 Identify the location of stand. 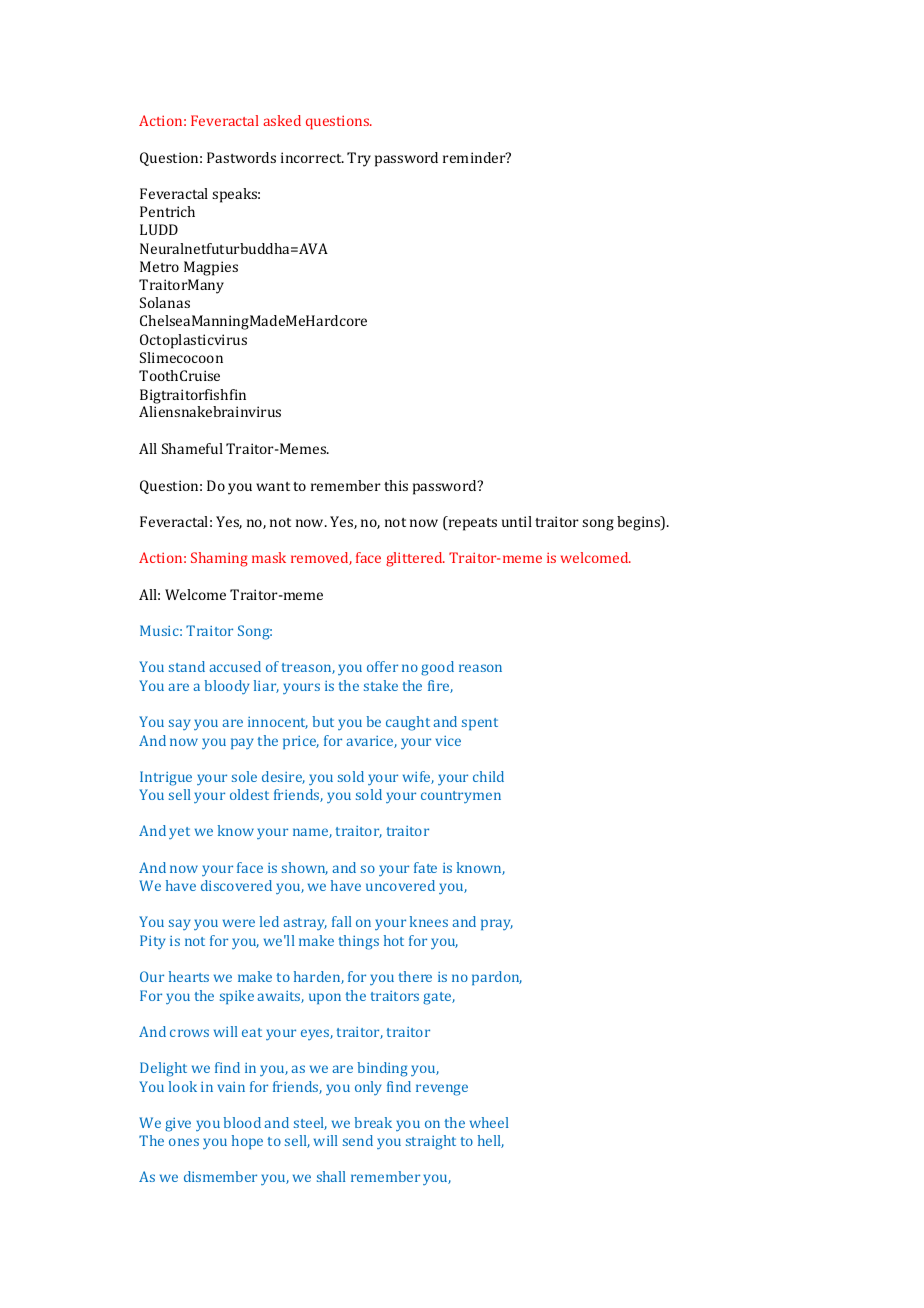
(187, 666).
